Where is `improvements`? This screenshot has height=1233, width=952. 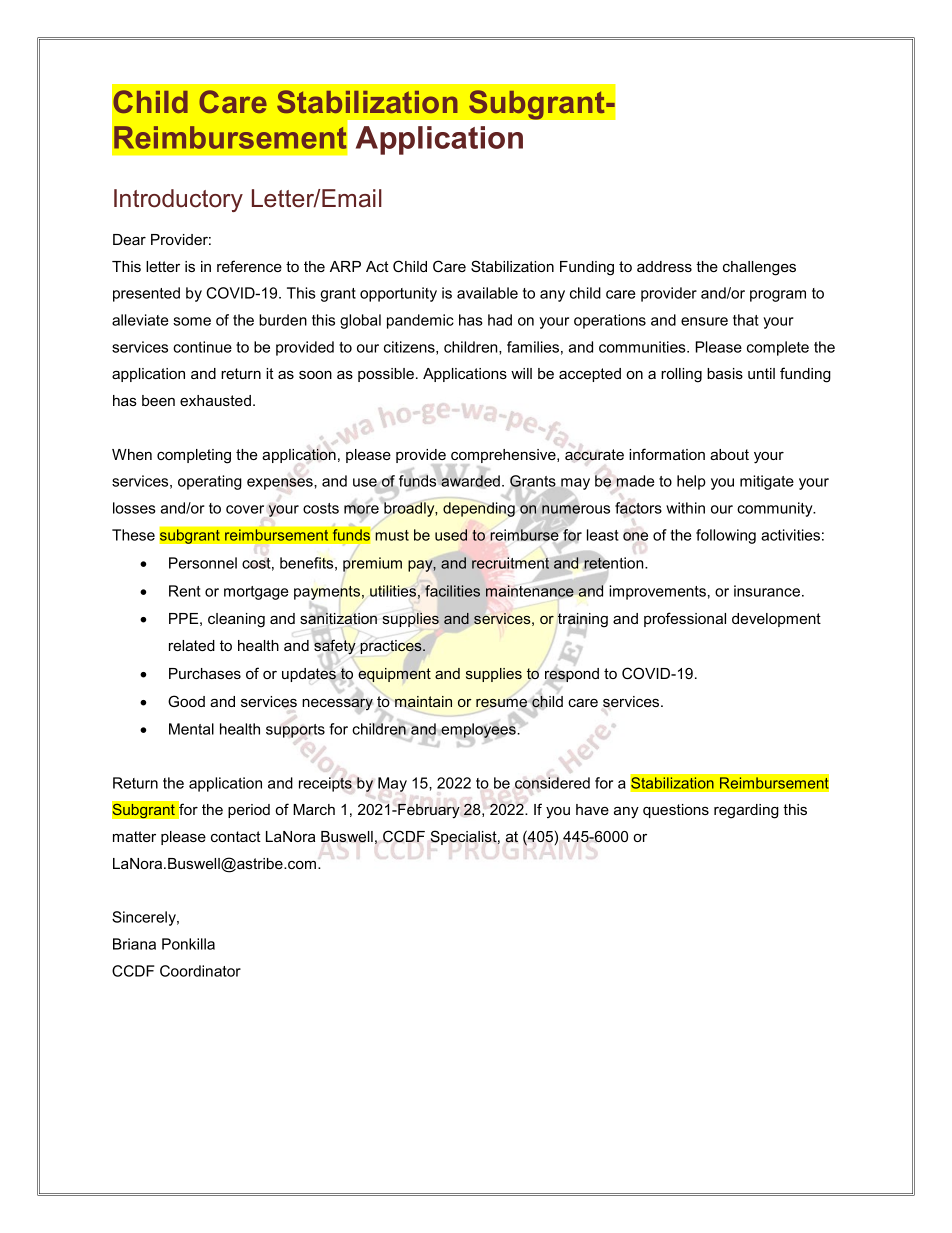 improvements is located at coordinates (657, 592).
